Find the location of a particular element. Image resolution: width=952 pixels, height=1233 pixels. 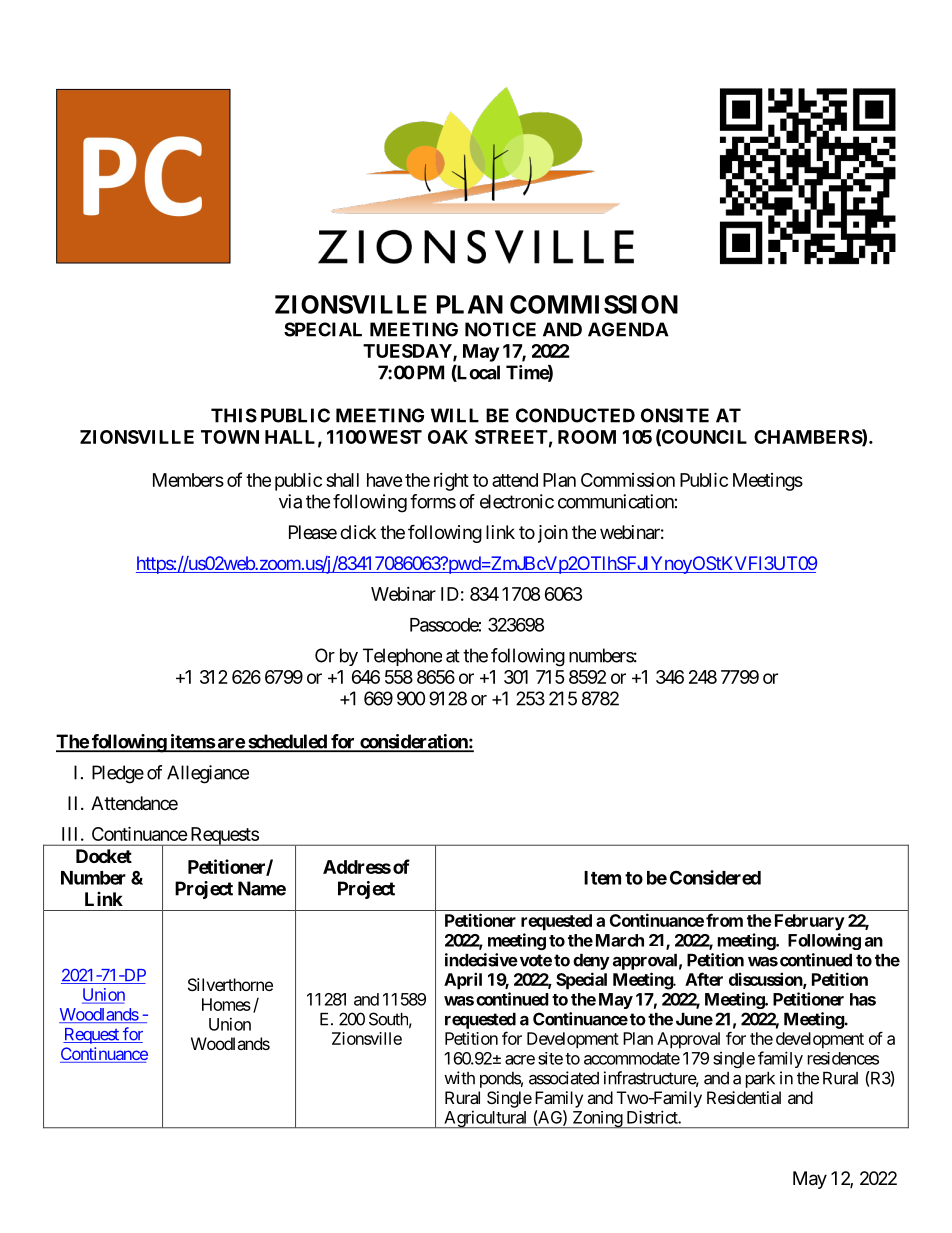

AGENDA is located at coordinates (628, 329).
